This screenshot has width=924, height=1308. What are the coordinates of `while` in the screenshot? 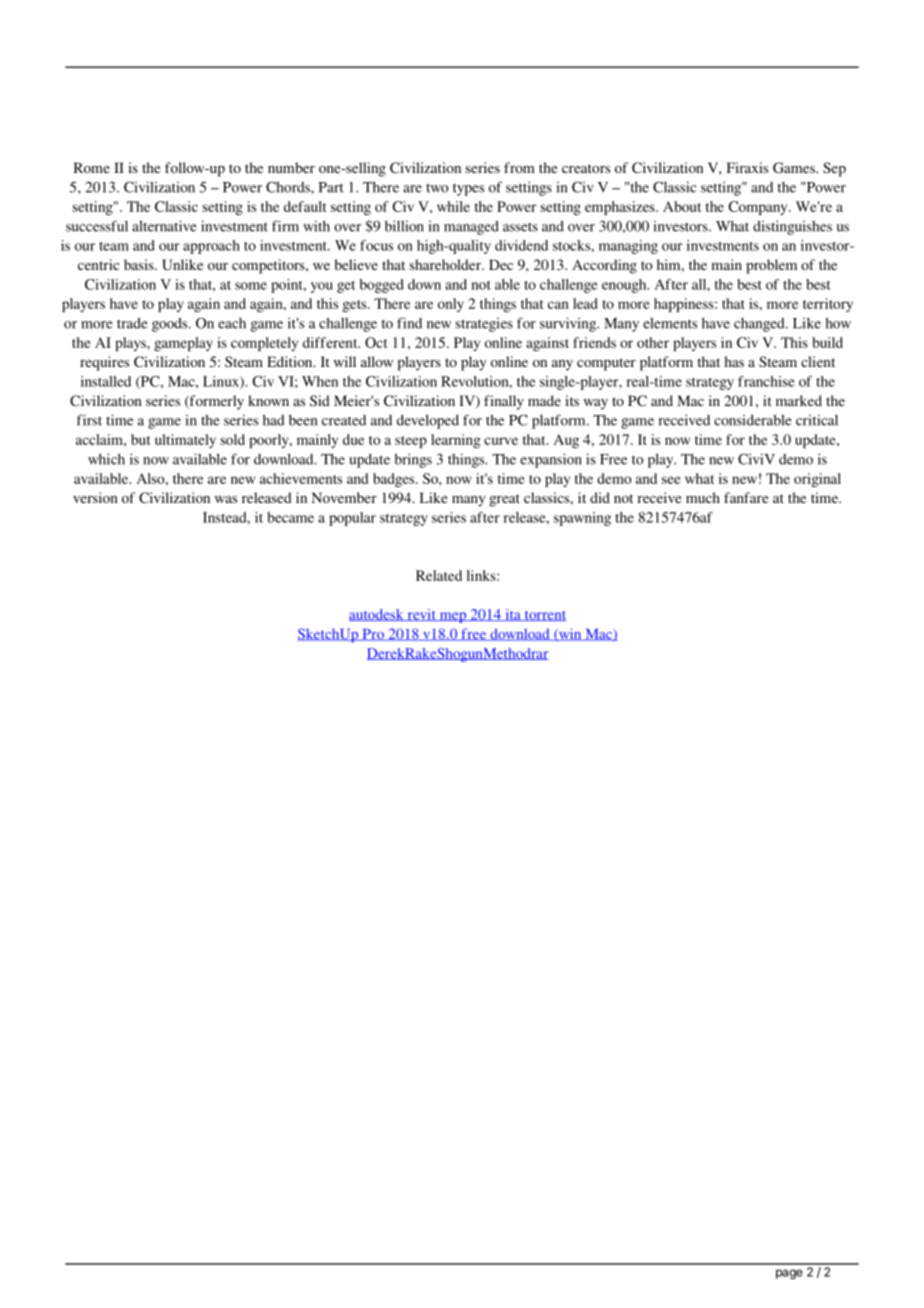 It's located at (453, 206).
